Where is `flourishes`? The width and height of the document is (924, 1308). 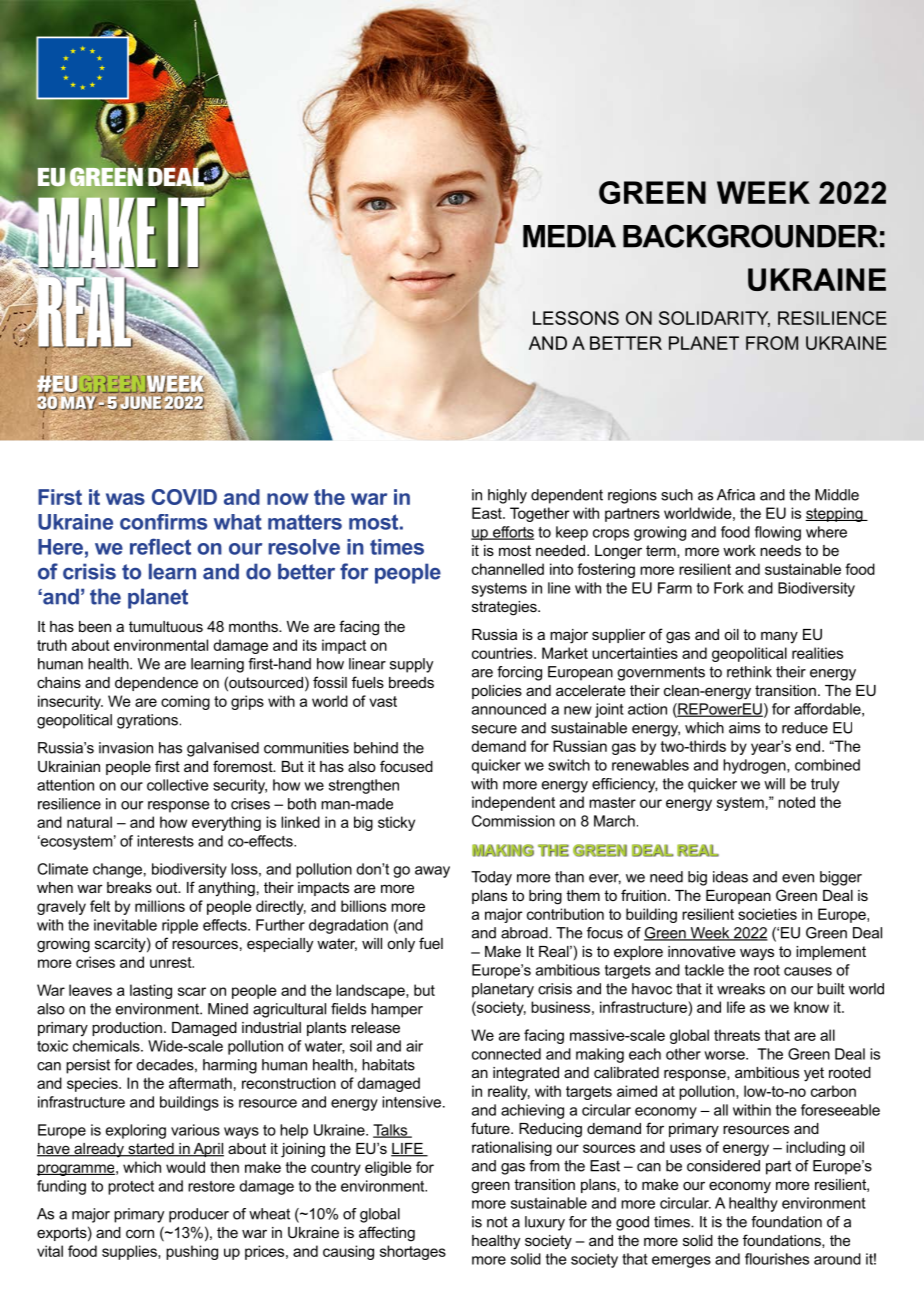 flourishes is located at coordinates (777, 1259).
